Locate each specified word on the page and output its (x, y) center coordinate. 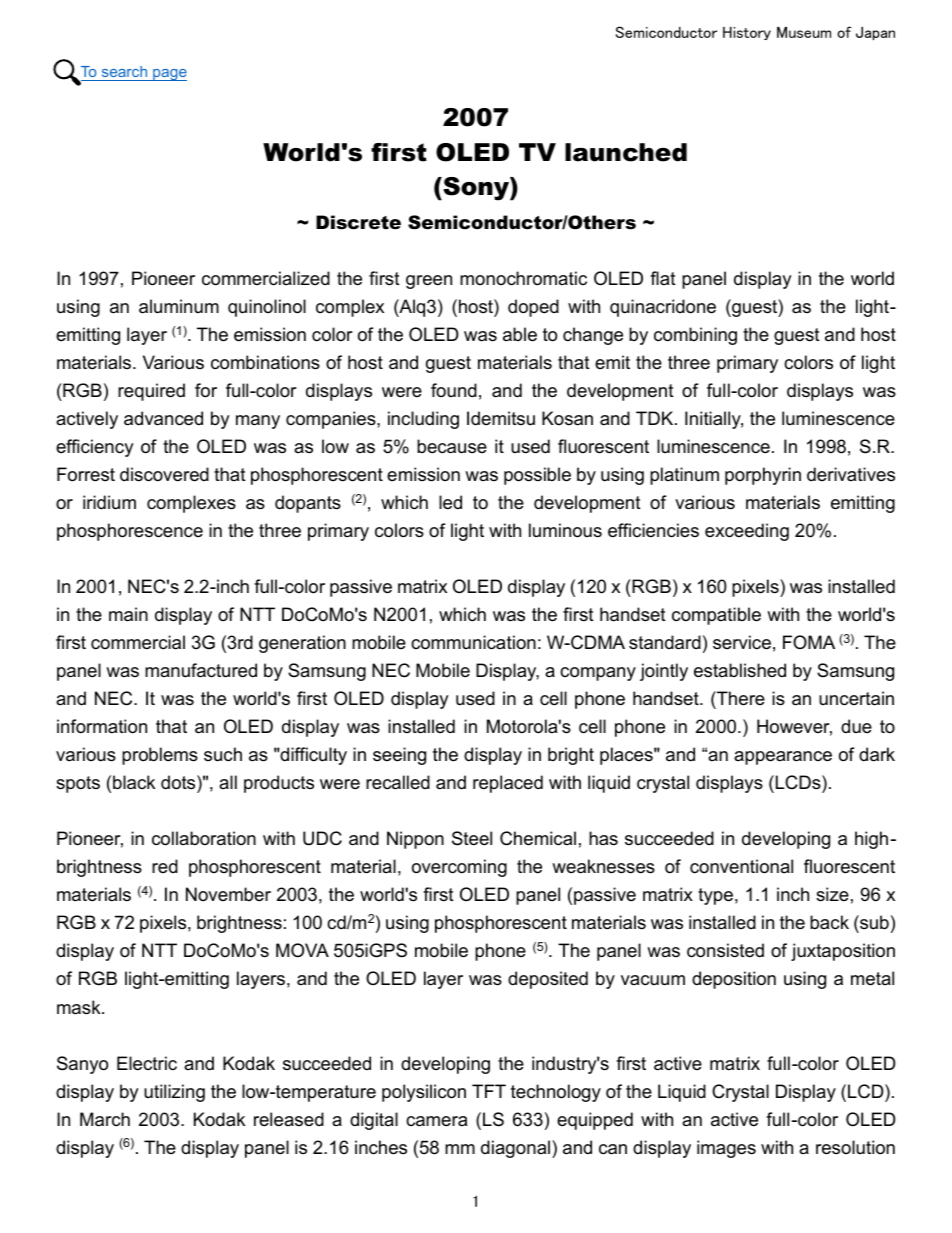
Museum (804, 32)
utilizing (174, 1093)
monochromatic (523, 278)
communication (473, 642)
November (228, 894)
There (740, 698)
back (829, 922)
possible (537, 476)
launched (626, 152)
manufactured (201, 670)
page (169, 75)
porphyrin (763, 476)
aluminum (179, 306)
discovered (164, 474)
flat (663, 278)
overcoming (459, 868)
